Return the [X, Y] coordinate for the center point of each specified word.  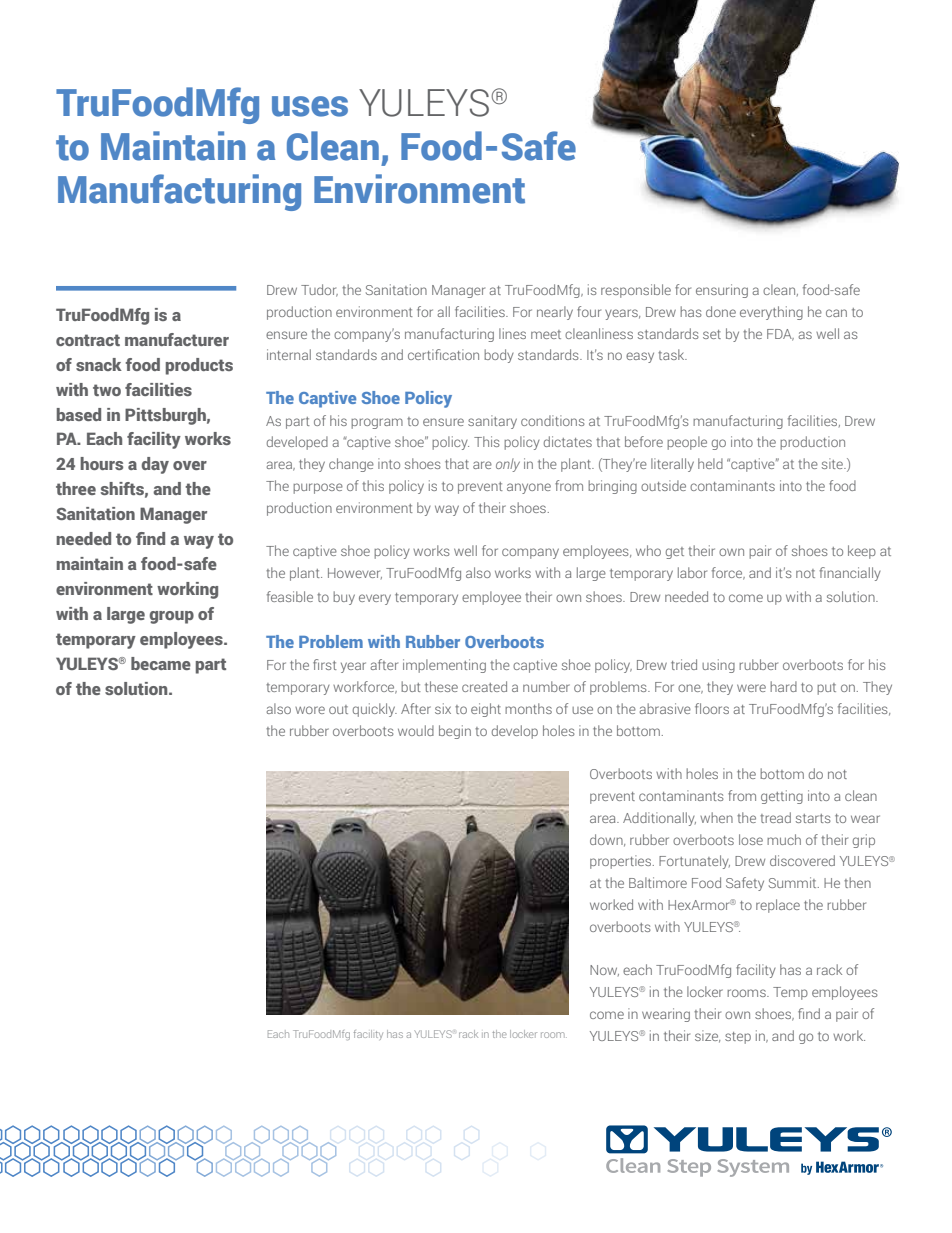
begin [455, 732]
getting [782, 797]
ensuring [722, 291]
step [738, 1038]
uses [310, 106]
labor [692, 572]
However [355, 573]
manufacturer [177, 339]
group [171, 617]
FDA [780, 335]
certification [443, 354]
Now [604, 970]
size [707, 1036]
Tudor [319, 290]
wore [310, 710]
